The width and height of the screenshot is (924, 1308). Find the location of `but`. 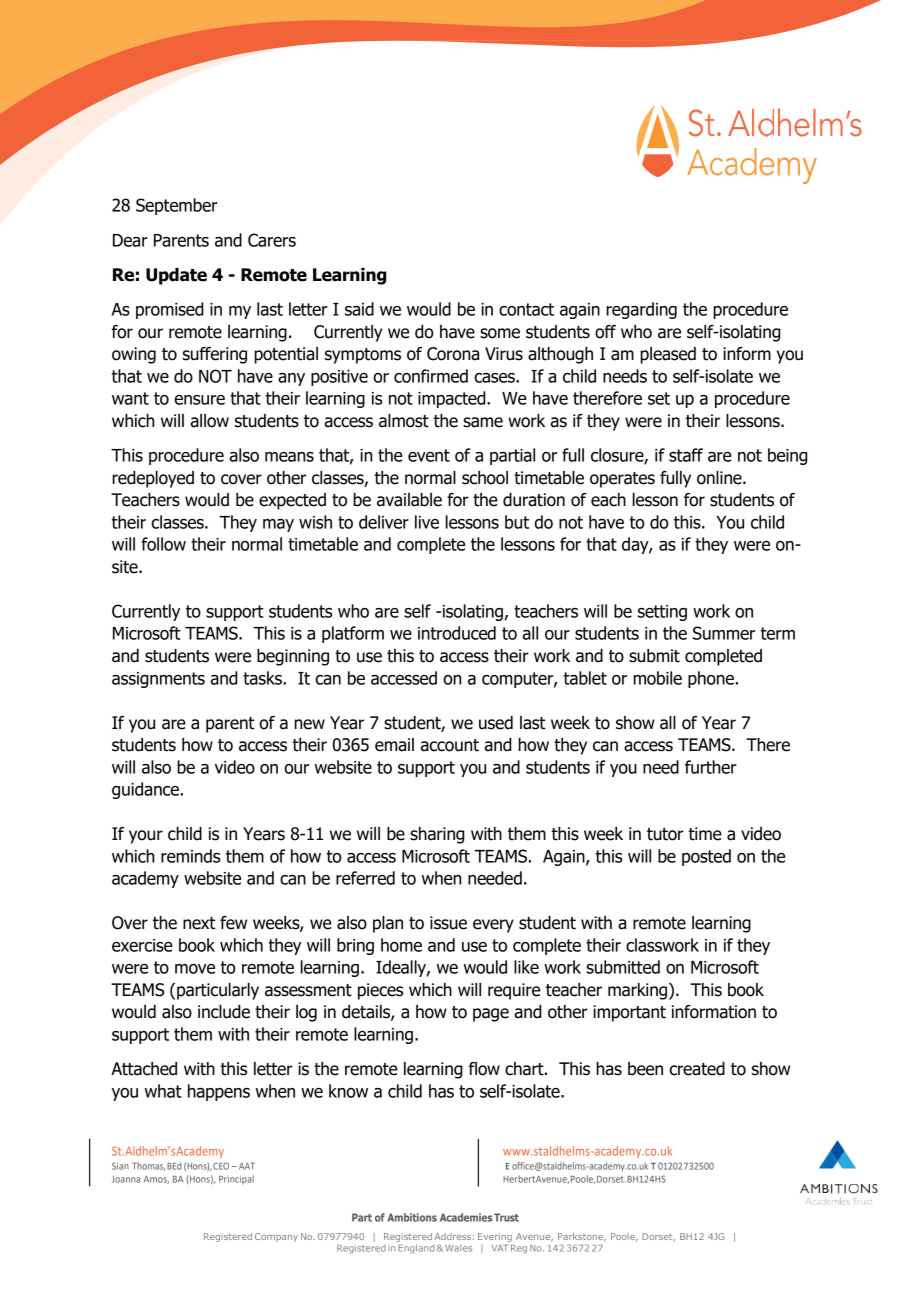

but is located at coordinates (517, 522).
